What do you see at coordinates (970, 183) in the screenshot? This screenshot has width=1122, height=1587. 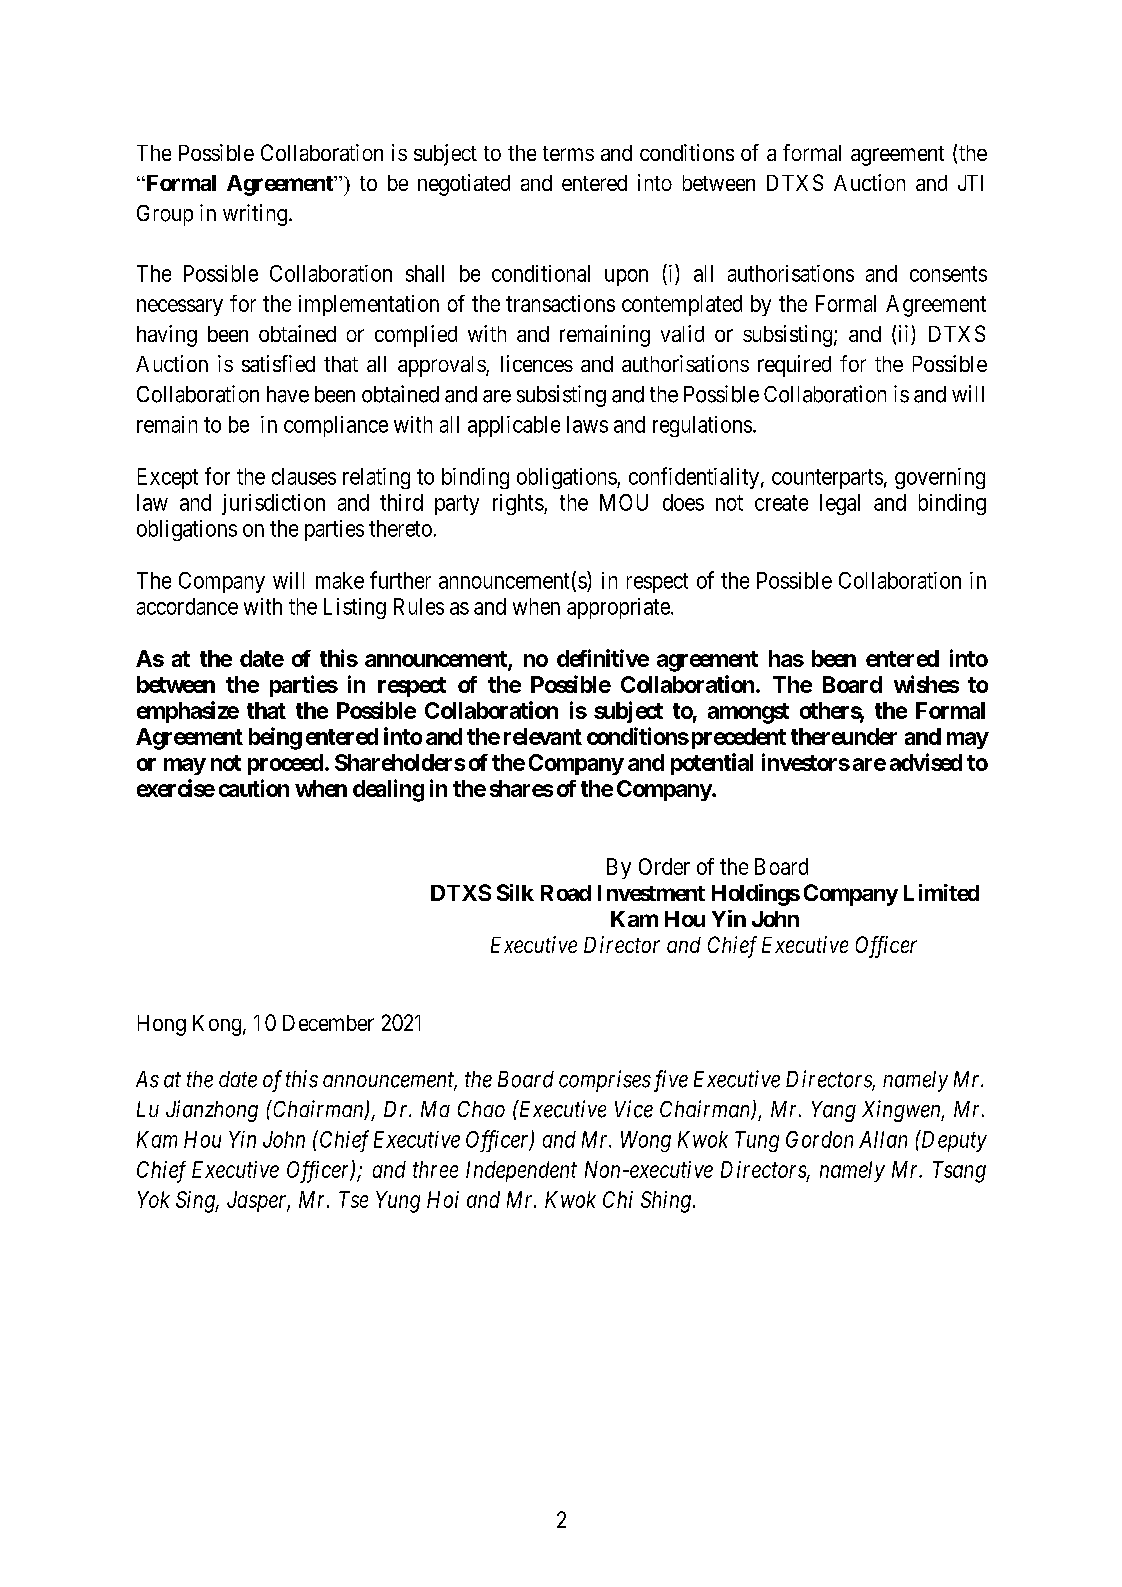 I see `JTI` at bounding box center [970, 183].
